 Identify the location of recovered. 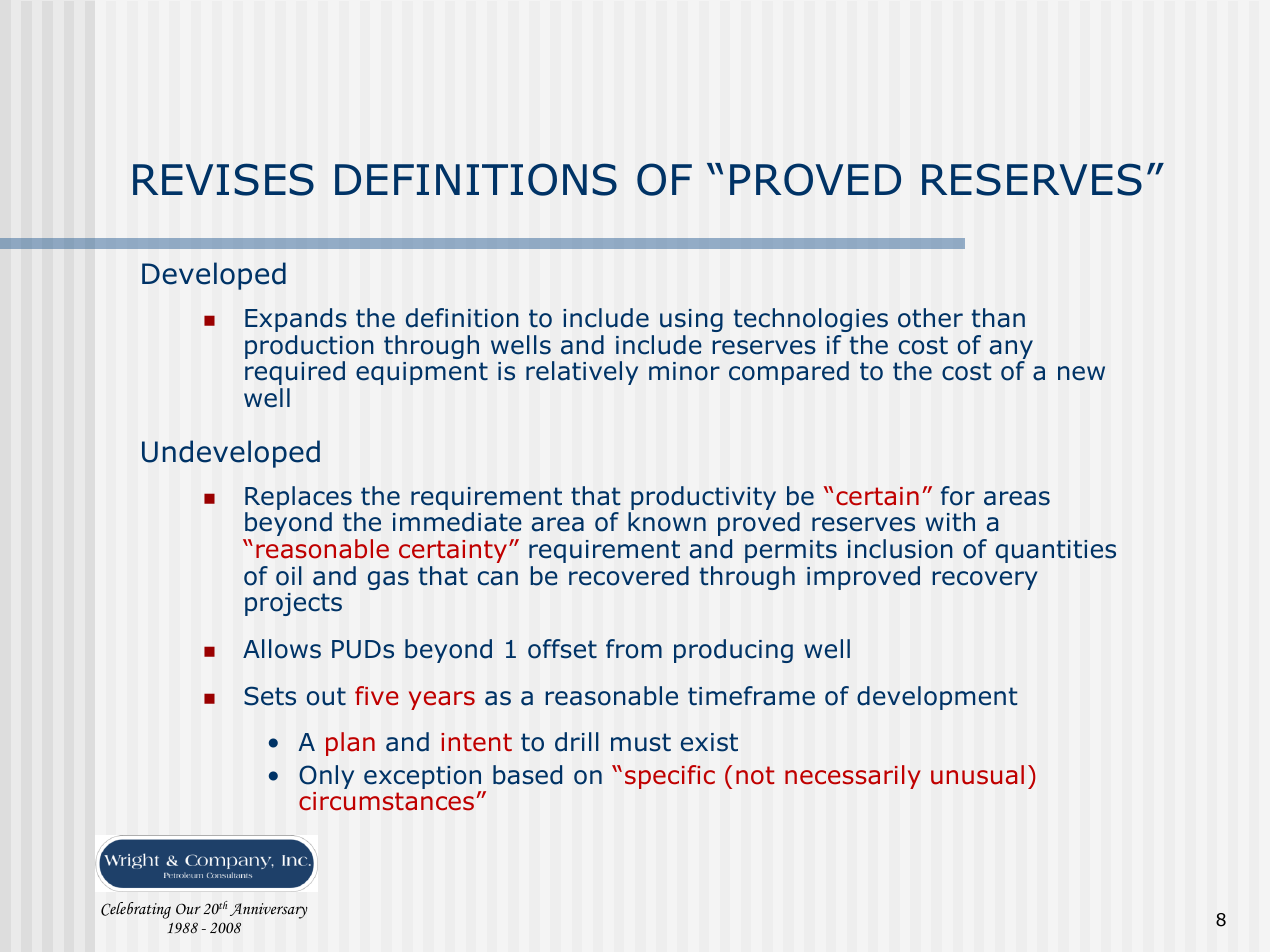
(629, 576).
